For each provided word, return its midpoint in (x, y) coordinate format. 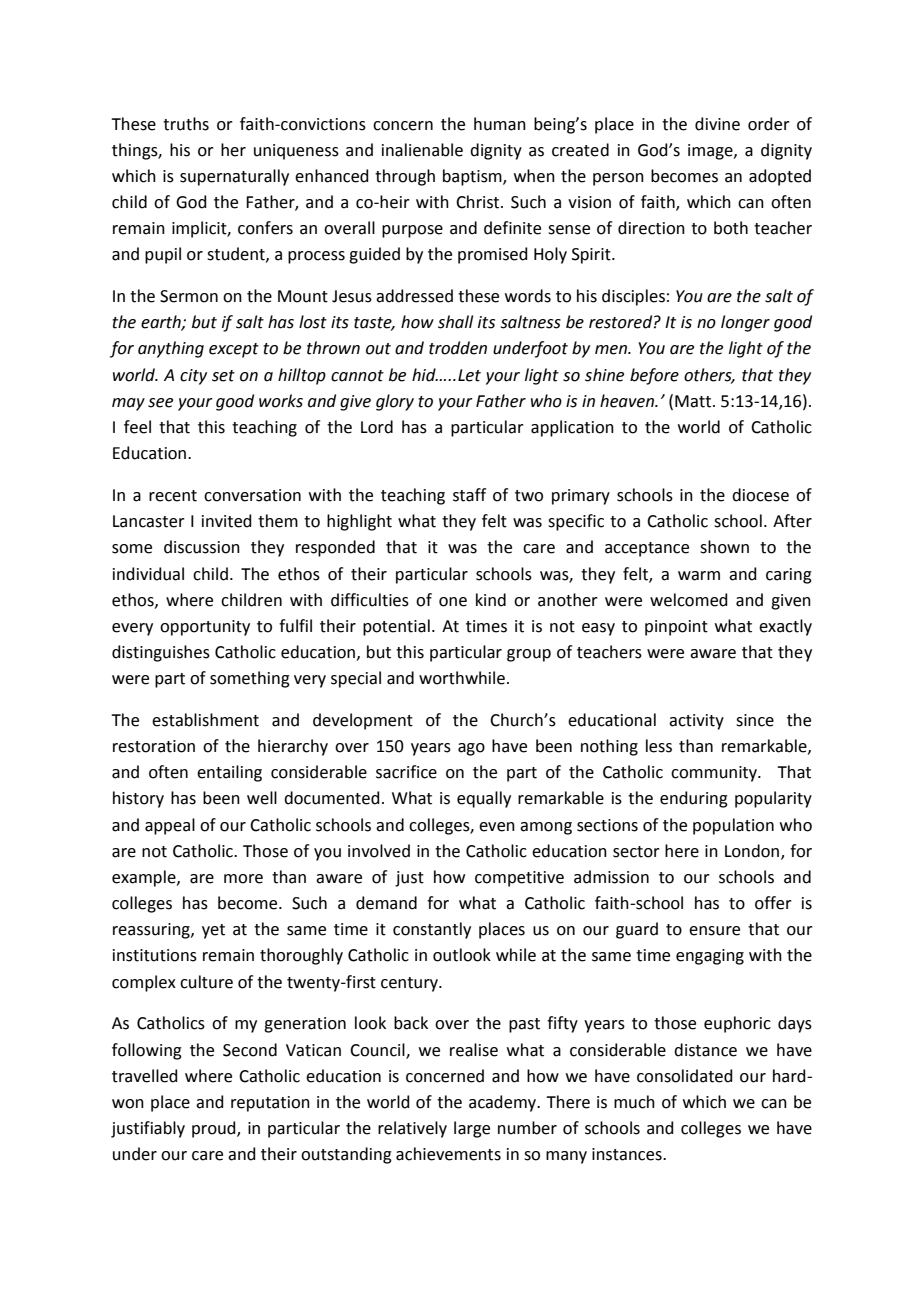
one (453, 602)
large (472, 1129)
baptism (473, 177)
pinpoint (676, 628)
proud (215, 1129)
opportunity (205, 628)
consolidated (685, 1076)
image (711, 152)
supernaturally (234, 177)
